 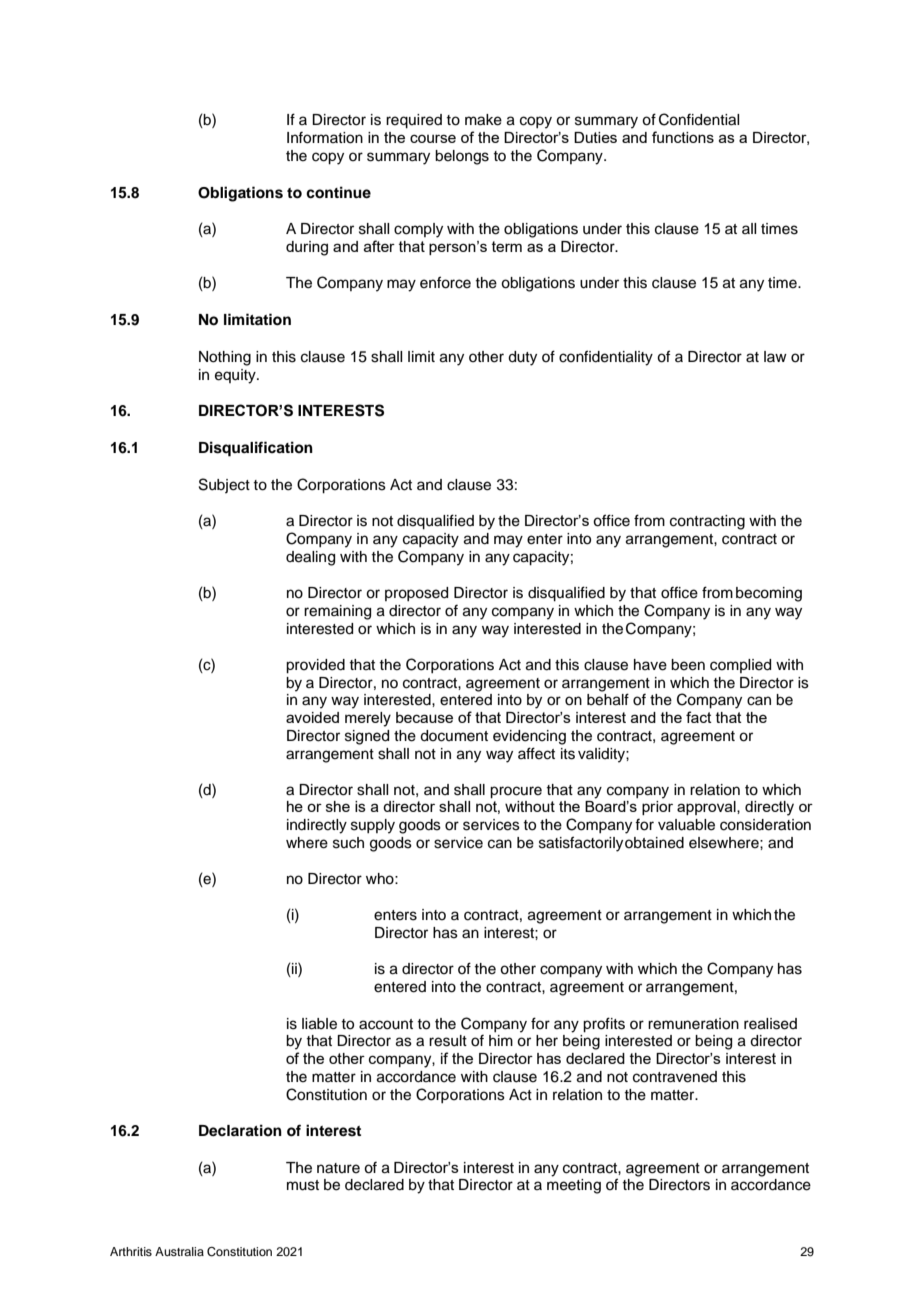 What do you see at coordinates (462, 157) in the image?
I see `belongs` at bounding box center [462, 157].
